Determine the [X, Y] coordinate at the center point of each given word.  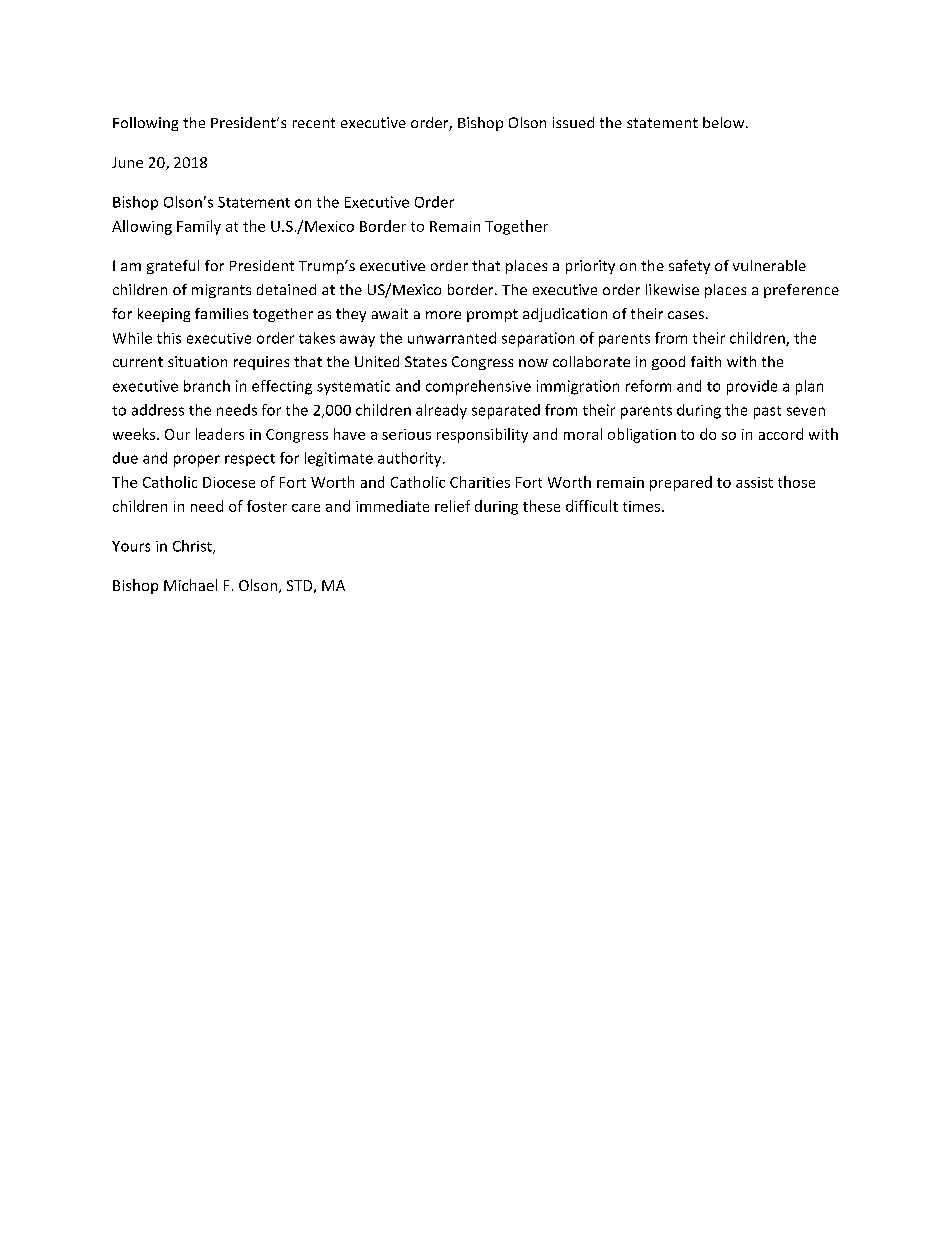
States [426, 361]
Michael [190, 585]
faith [706, 361]
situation [197, 361]
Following [145, 124]
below [725, 122]
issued [573, 122]
